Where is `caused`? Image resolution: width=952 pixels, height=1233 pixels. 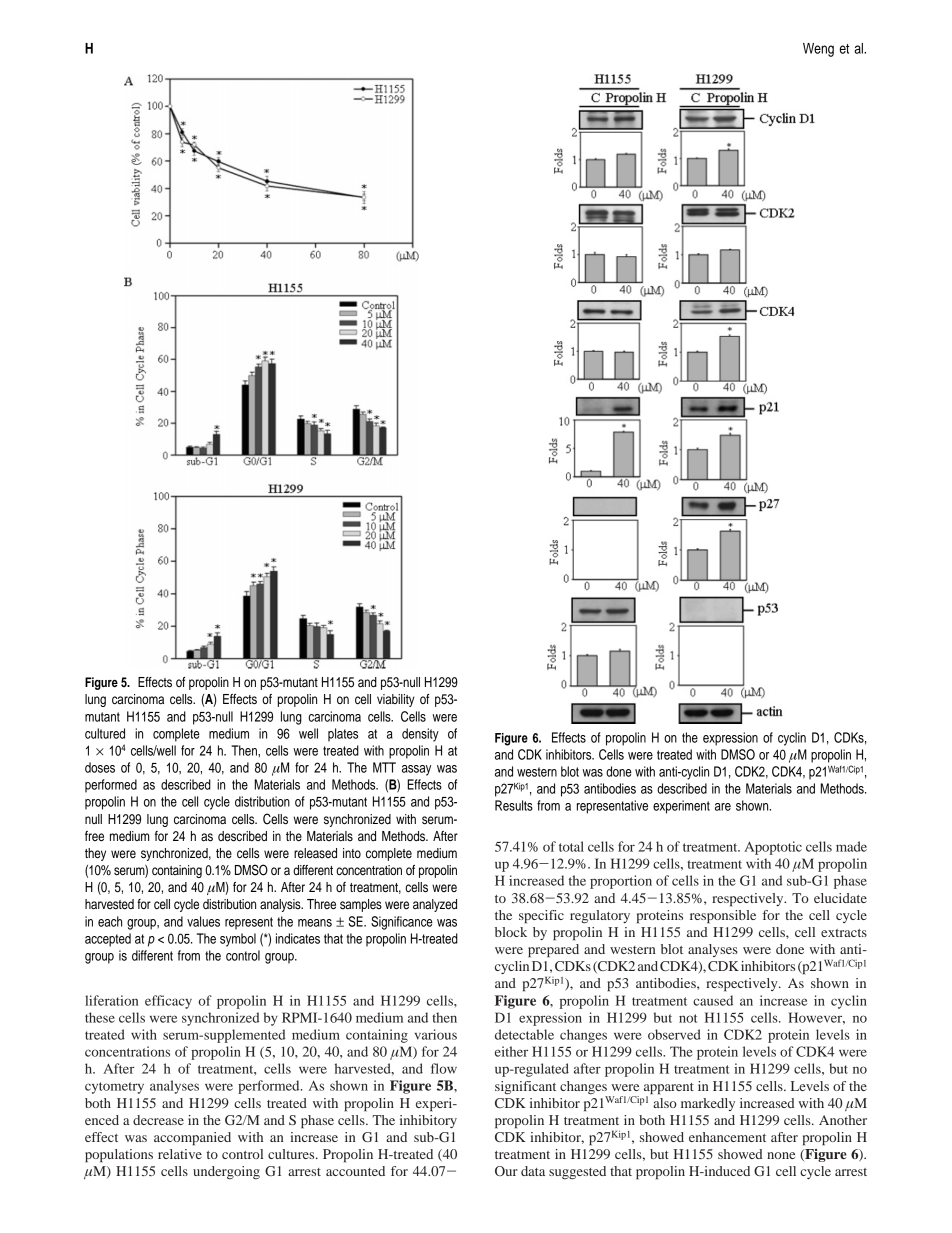 caused is located at coordinates (713, 1000).
